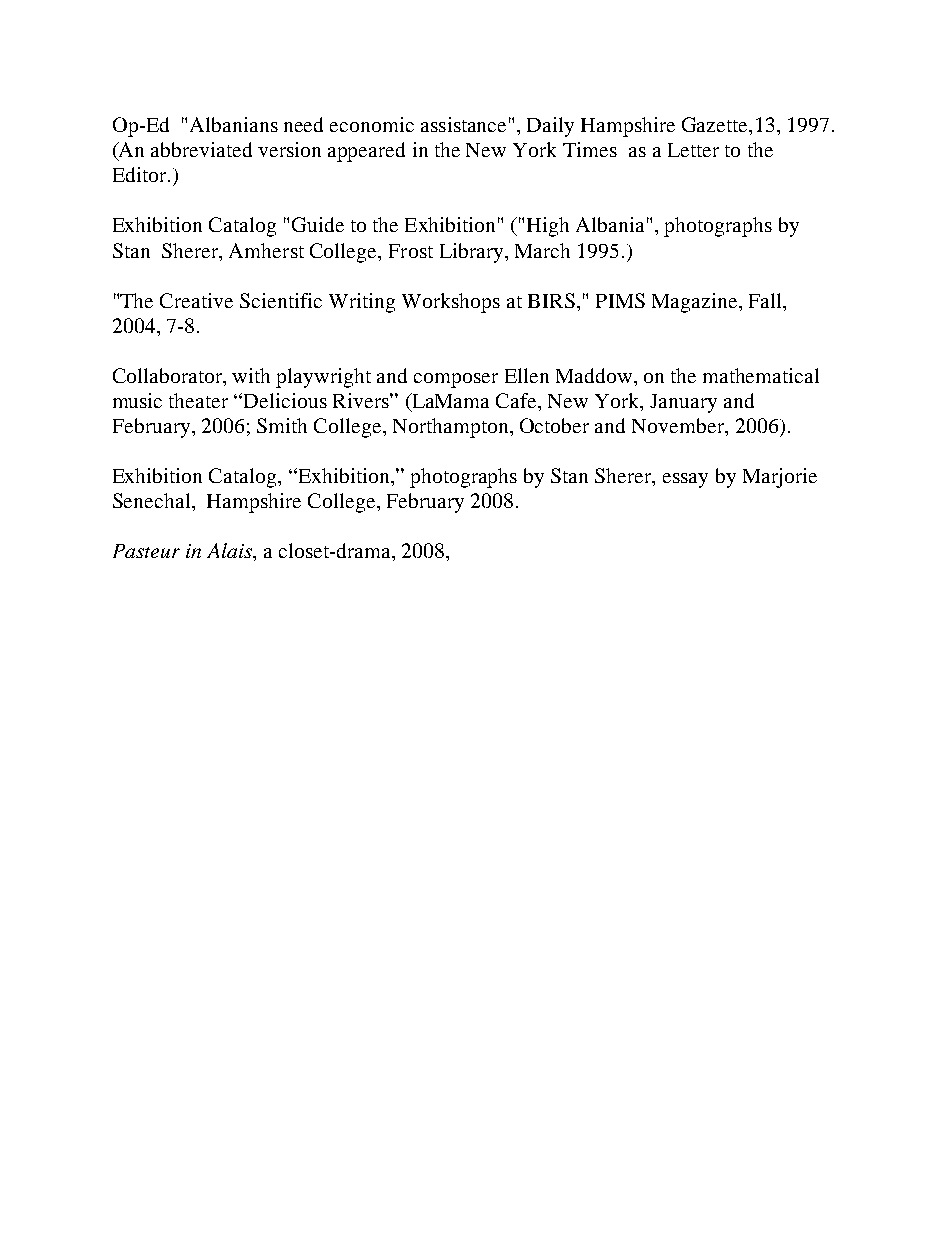 This screenshot has width=952, height=1233. What do you see at coordinates (201, 149) in the screenshot?
I see `abbreviated` at bounding box center [201, 149].
